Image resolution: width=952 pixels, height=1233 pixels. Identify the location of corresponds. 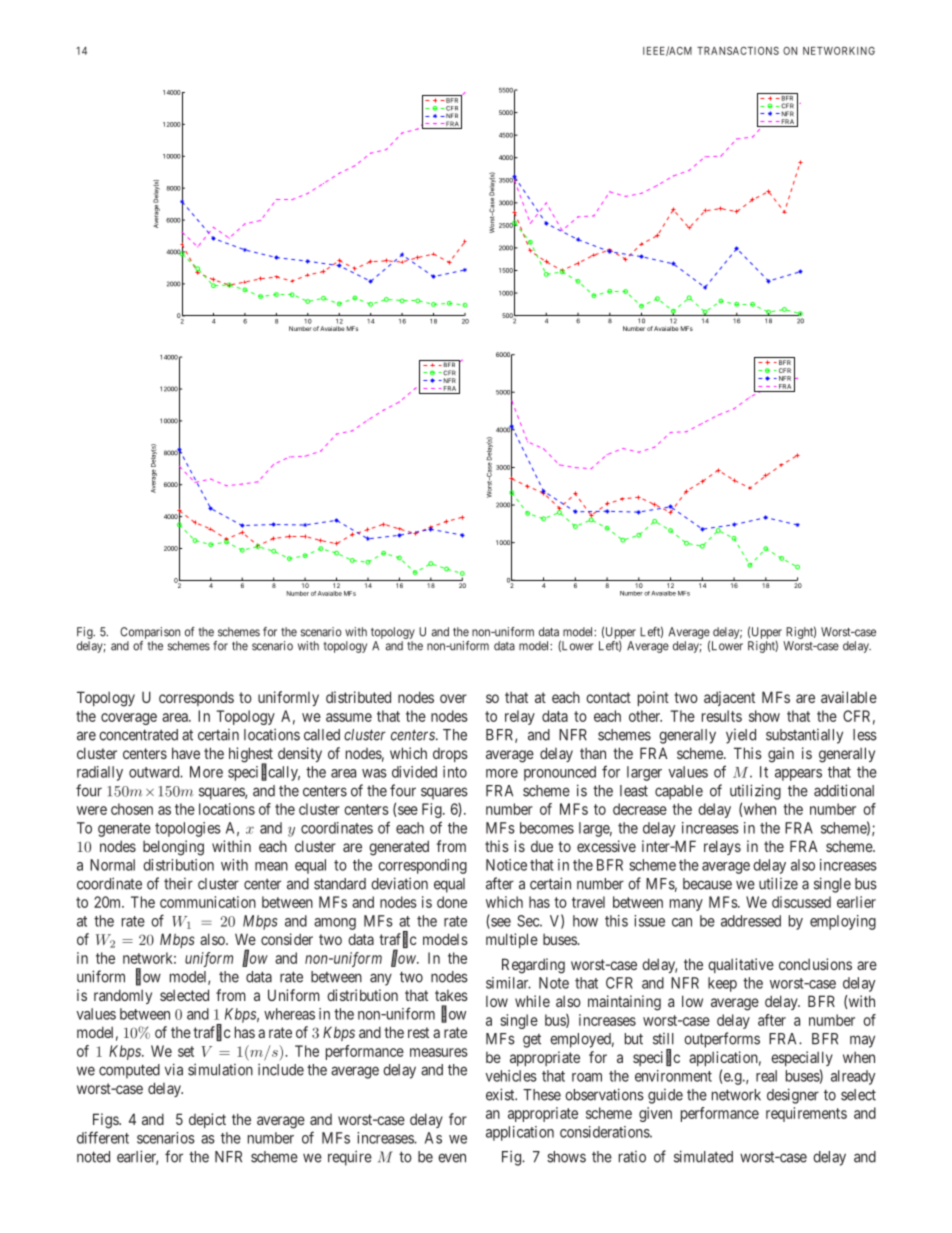
(196, 698).
